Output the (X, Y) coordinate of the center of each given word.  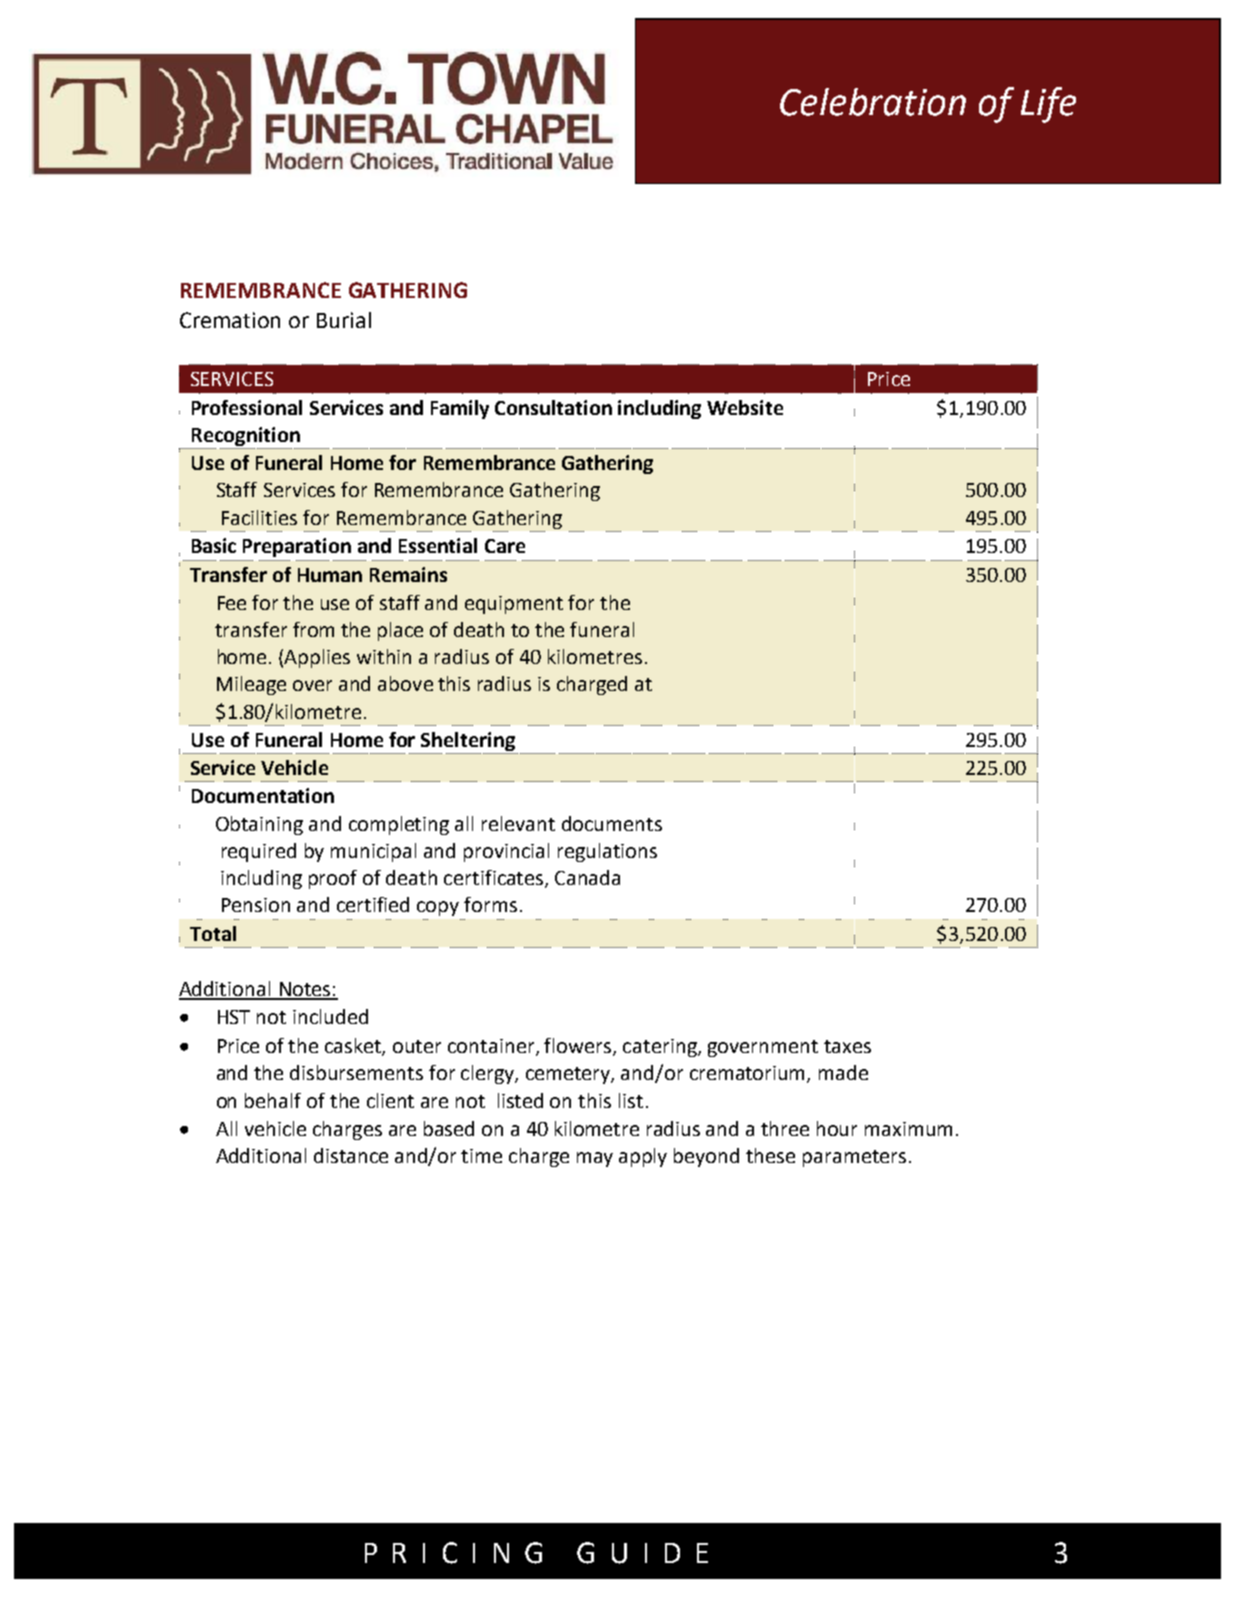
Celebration (873, 102)
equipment (514, 605)
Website (745, 407)
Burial (344, 320)
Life (1048, 105)
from (313, 629)
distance (351, 1155)
